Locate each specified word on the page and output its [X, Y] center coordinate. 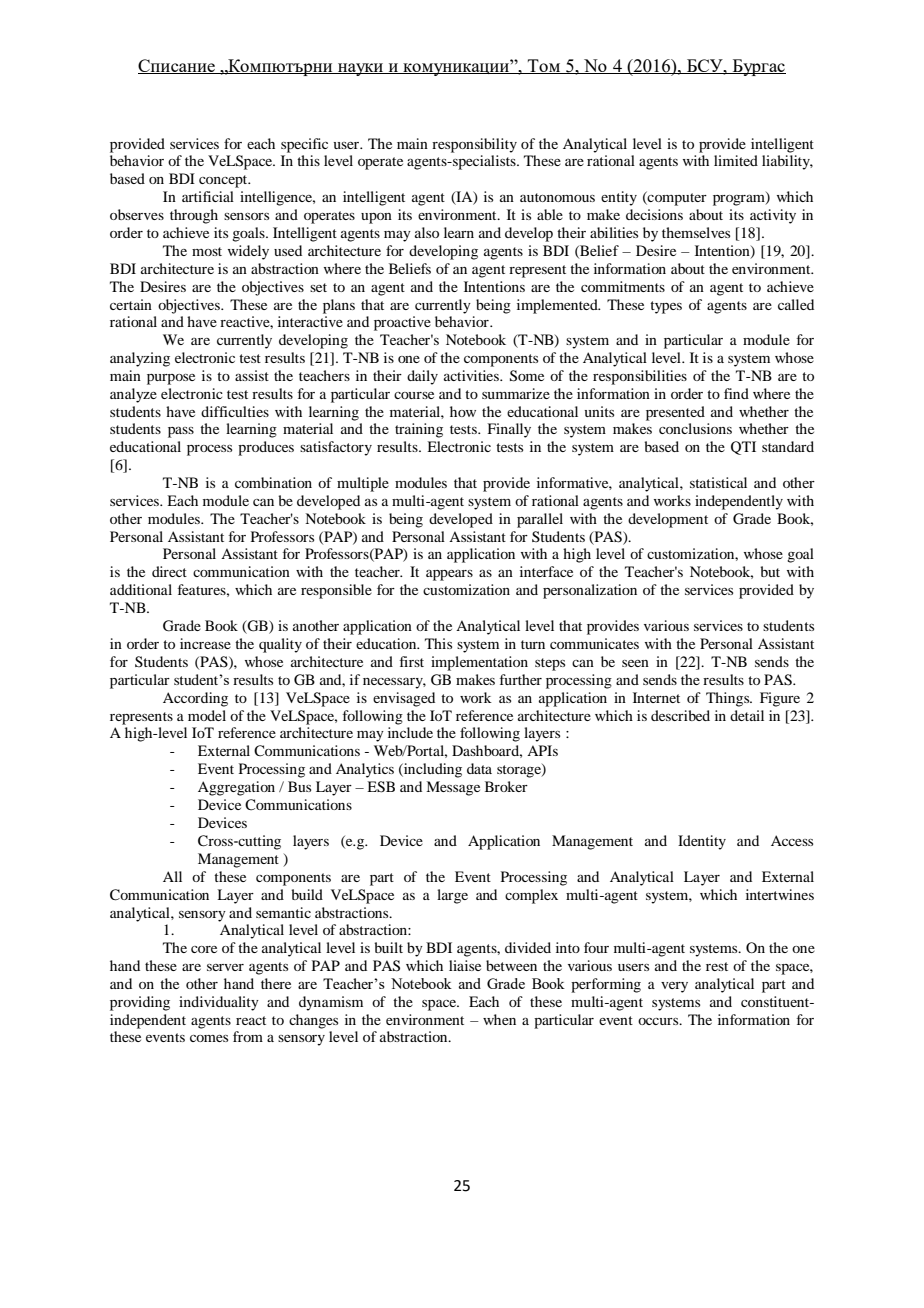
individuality [219, 1003]
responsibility [474, 145]
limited [736, 160]
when [499, 1019]
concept [224, 181]
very [674, 987]
